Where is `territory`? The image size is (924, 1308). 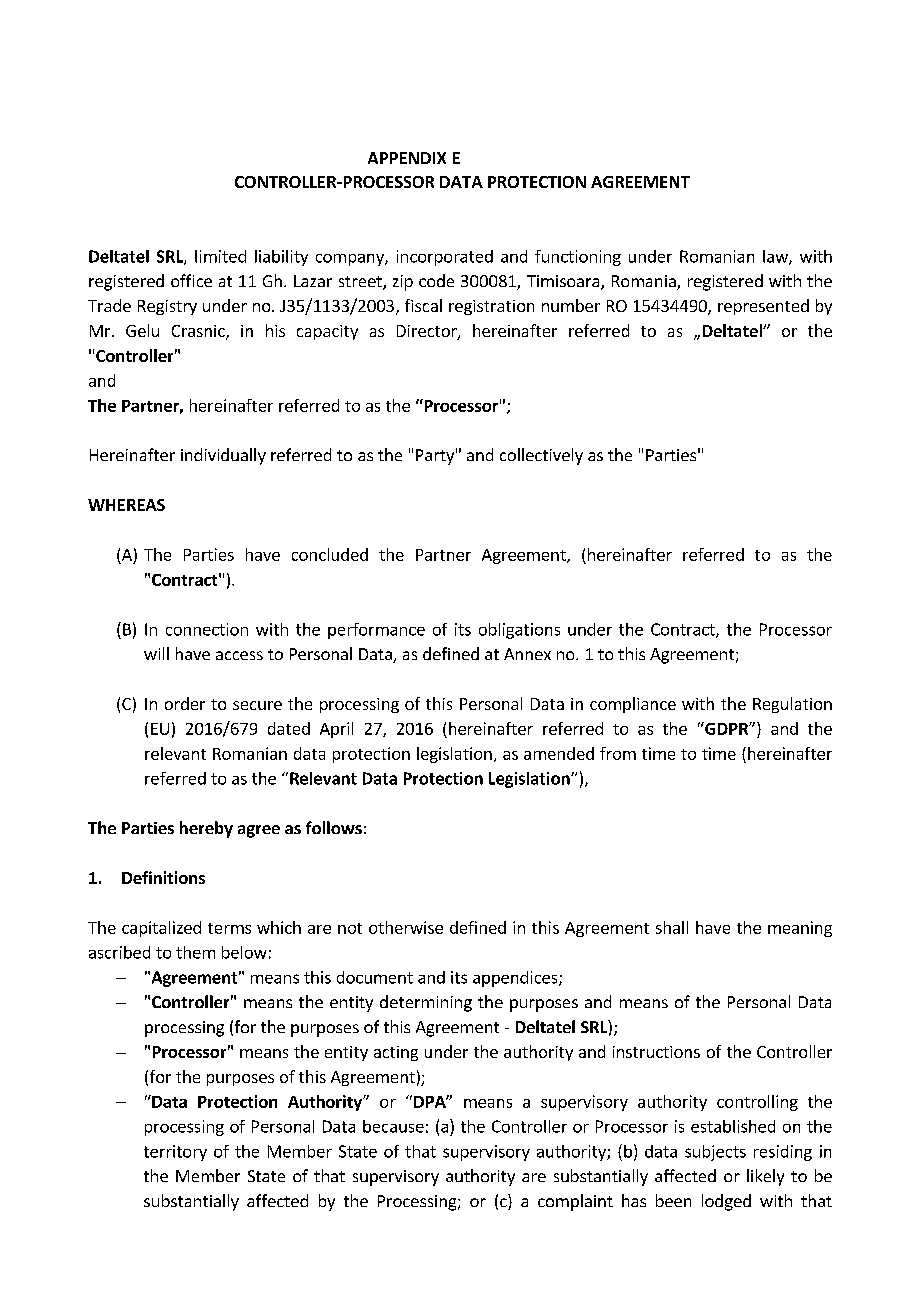
territory is located at coordinates (175, 1153).
